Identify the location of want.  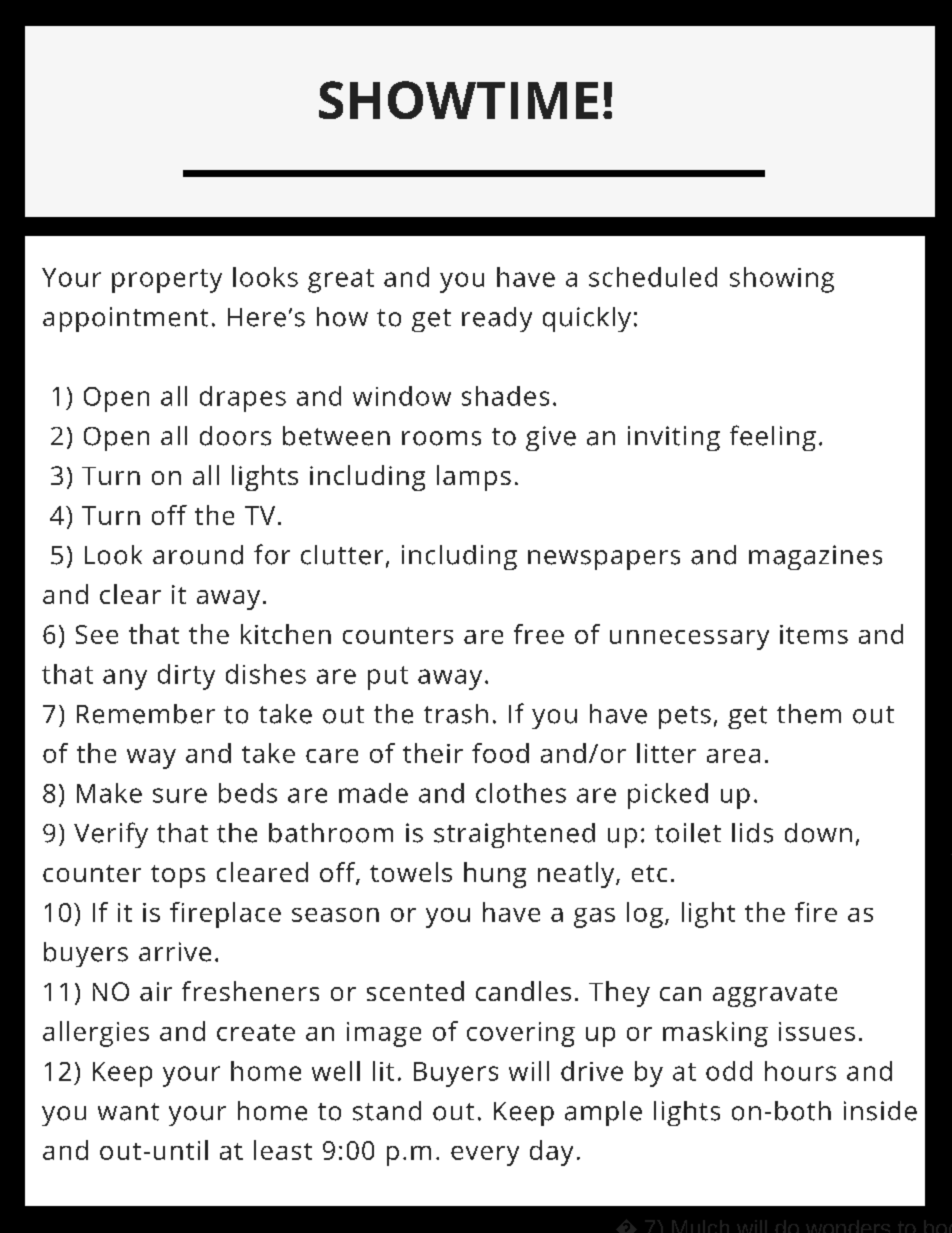
(128, 1112).
